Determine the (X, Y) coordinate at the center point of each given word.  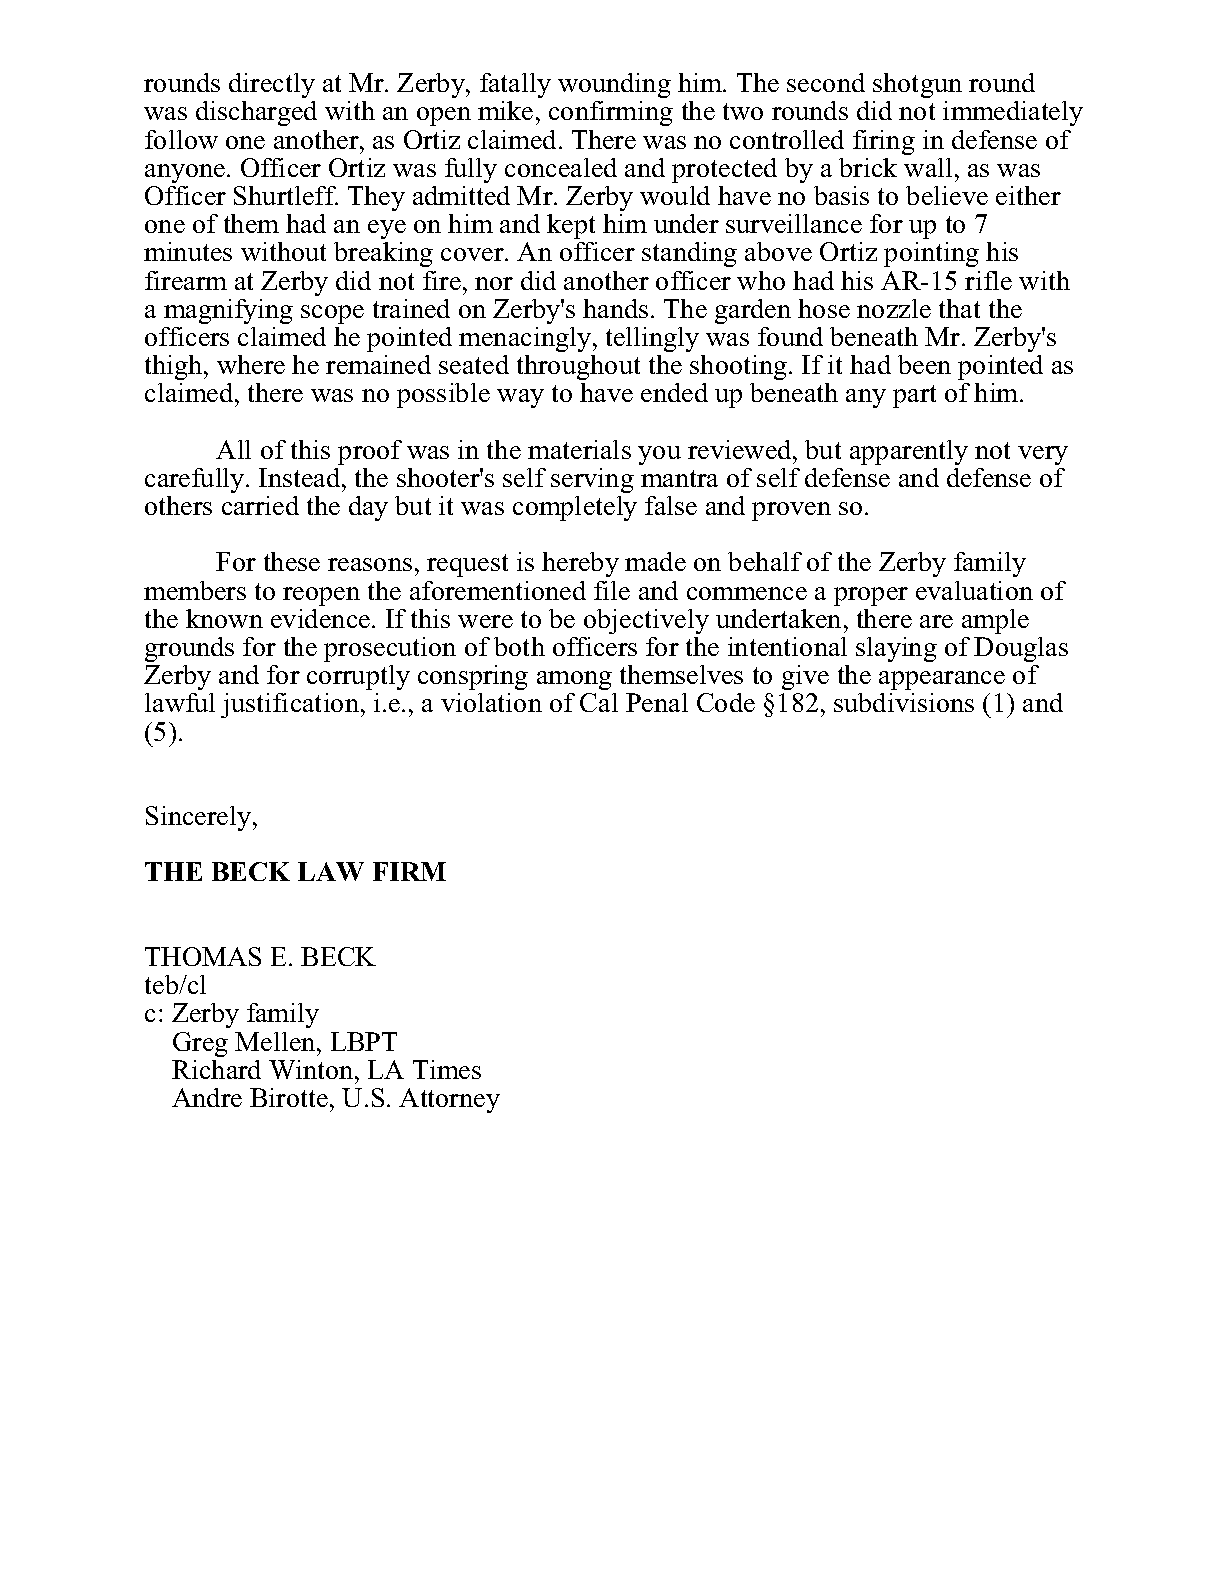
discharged (256, 113)
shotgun (917, 85)
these (292, 561)
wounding (614, 85)
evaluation (974, 590)
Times (447, 1069)
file (612, 590)
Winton (312, 1069)
